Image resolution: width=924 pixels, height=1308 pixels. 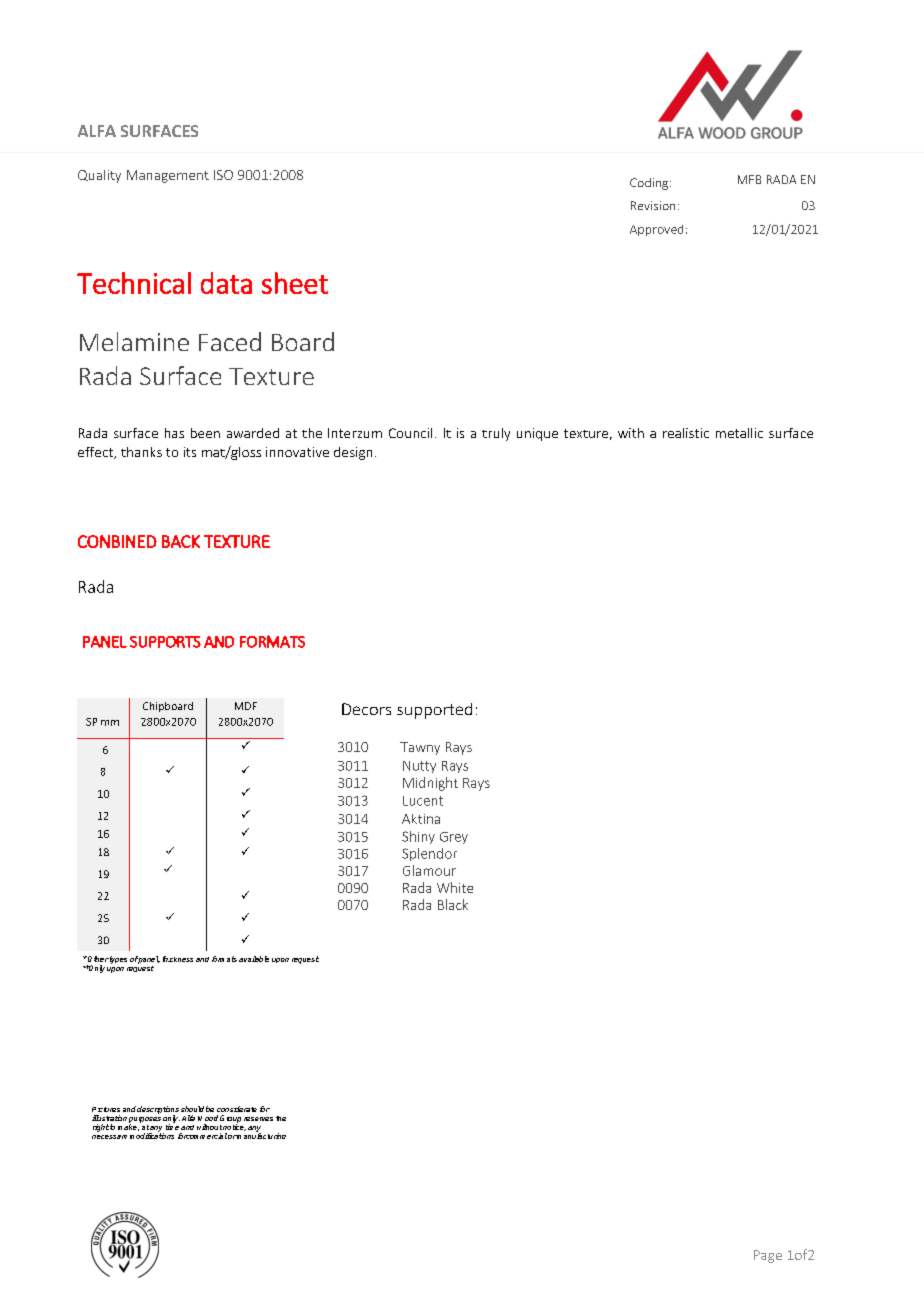 I want to click on Tawny, so click(x=420, y=748).
